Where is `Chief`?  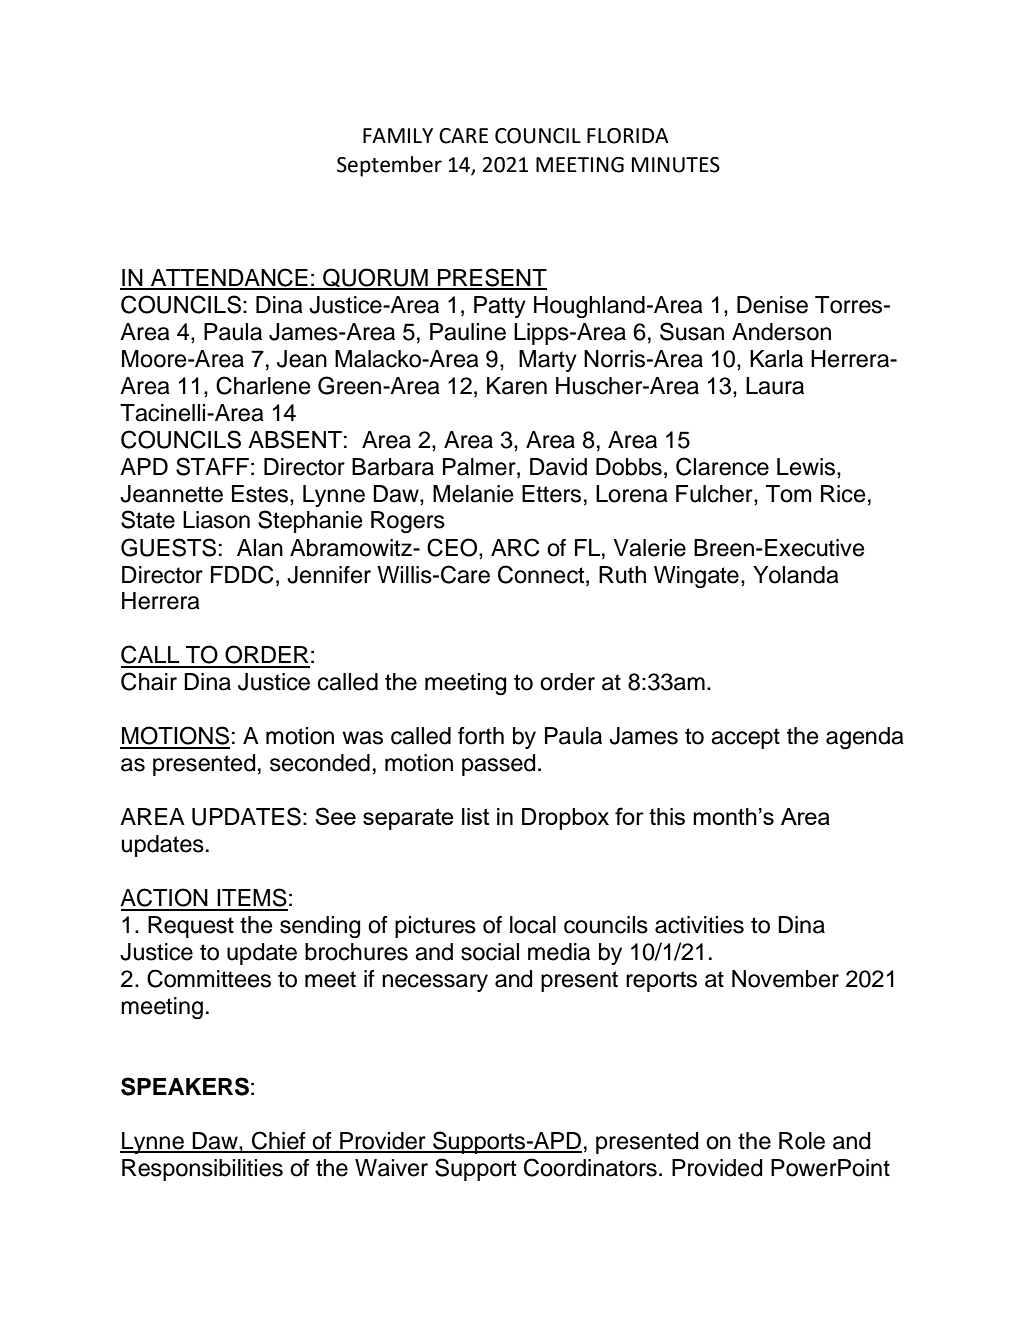
Chief is located at coordinates (279, 1141).
